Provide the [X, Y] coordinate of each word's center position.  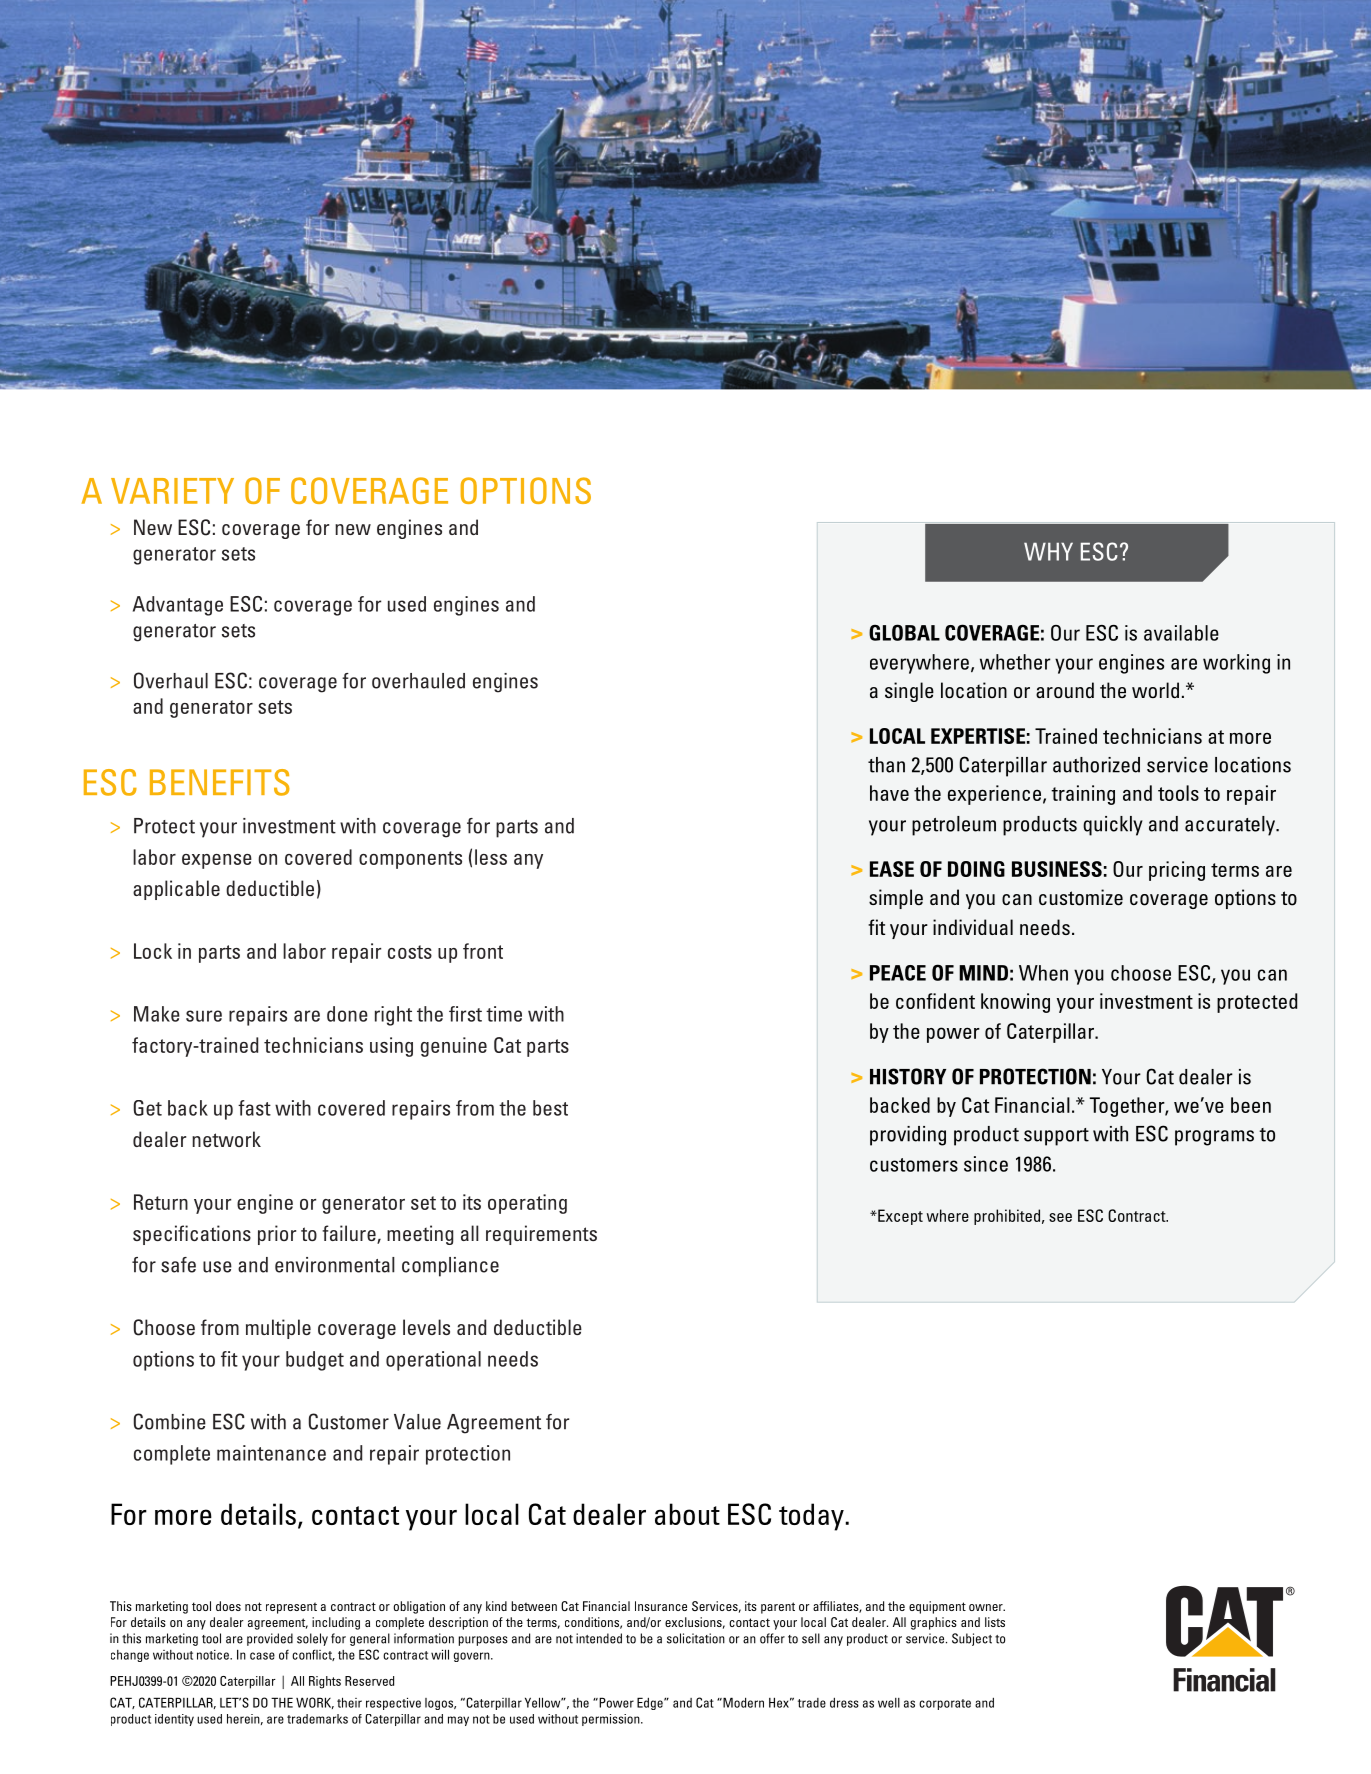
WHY [1048, 551]
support [1056, 1137]
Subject [972, 1639]
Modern [742, 1702]
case [262, 1656]
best [550, 1108]
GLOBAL [904, 632]
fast [254, 1108]
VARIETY [172, 491]
